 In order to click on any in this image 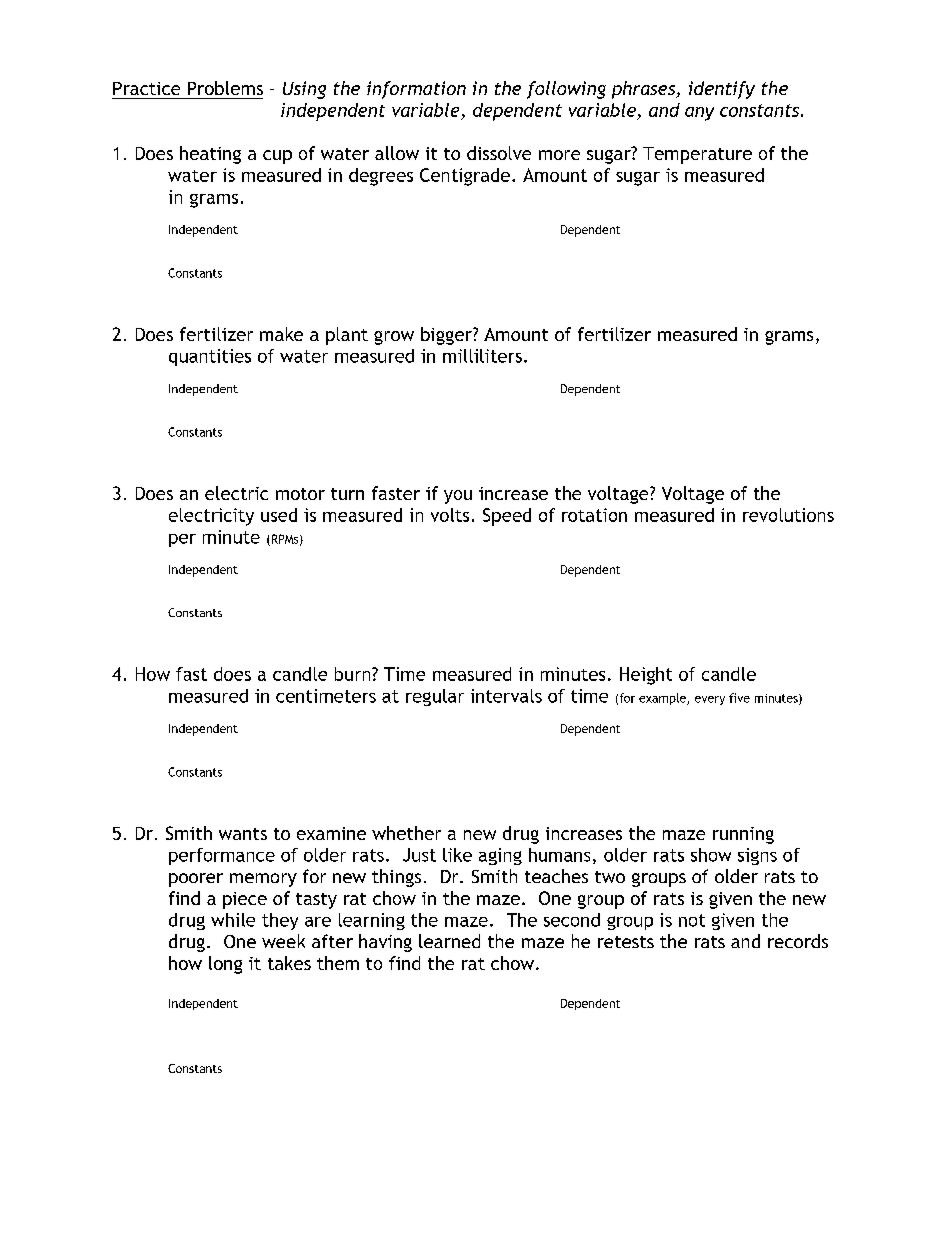, I will do `click(699, 114)`.
